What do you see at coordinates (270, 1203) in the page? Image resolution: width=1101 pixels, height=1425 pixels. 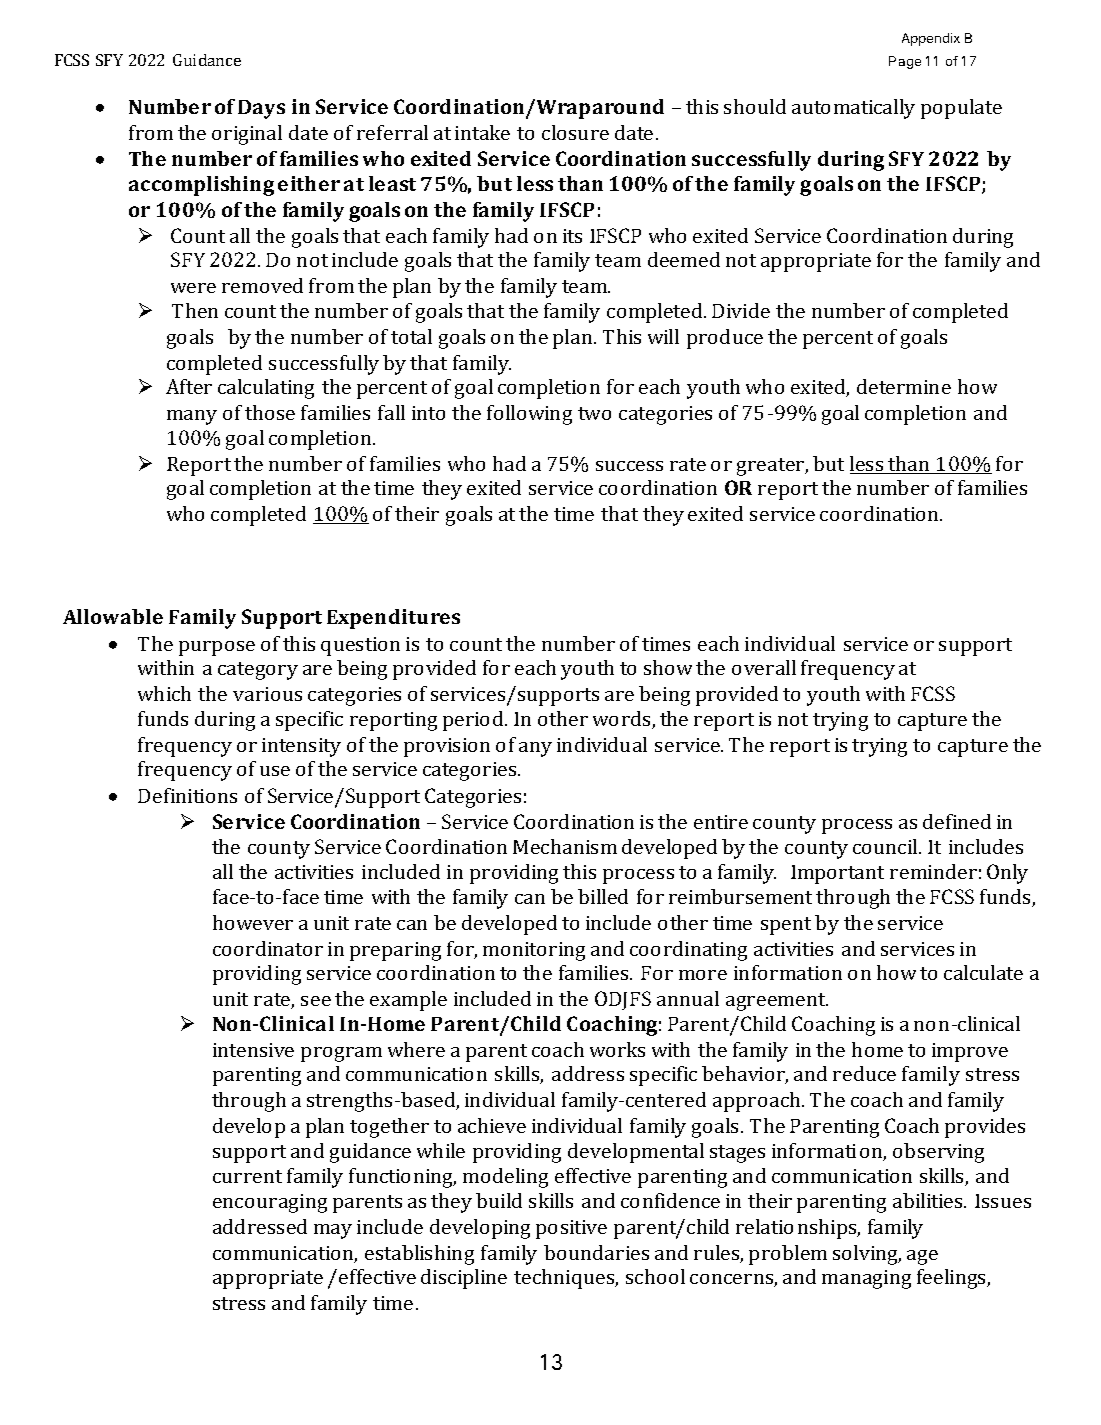 I see `encouraging` at bounding box center [270, 1203].
